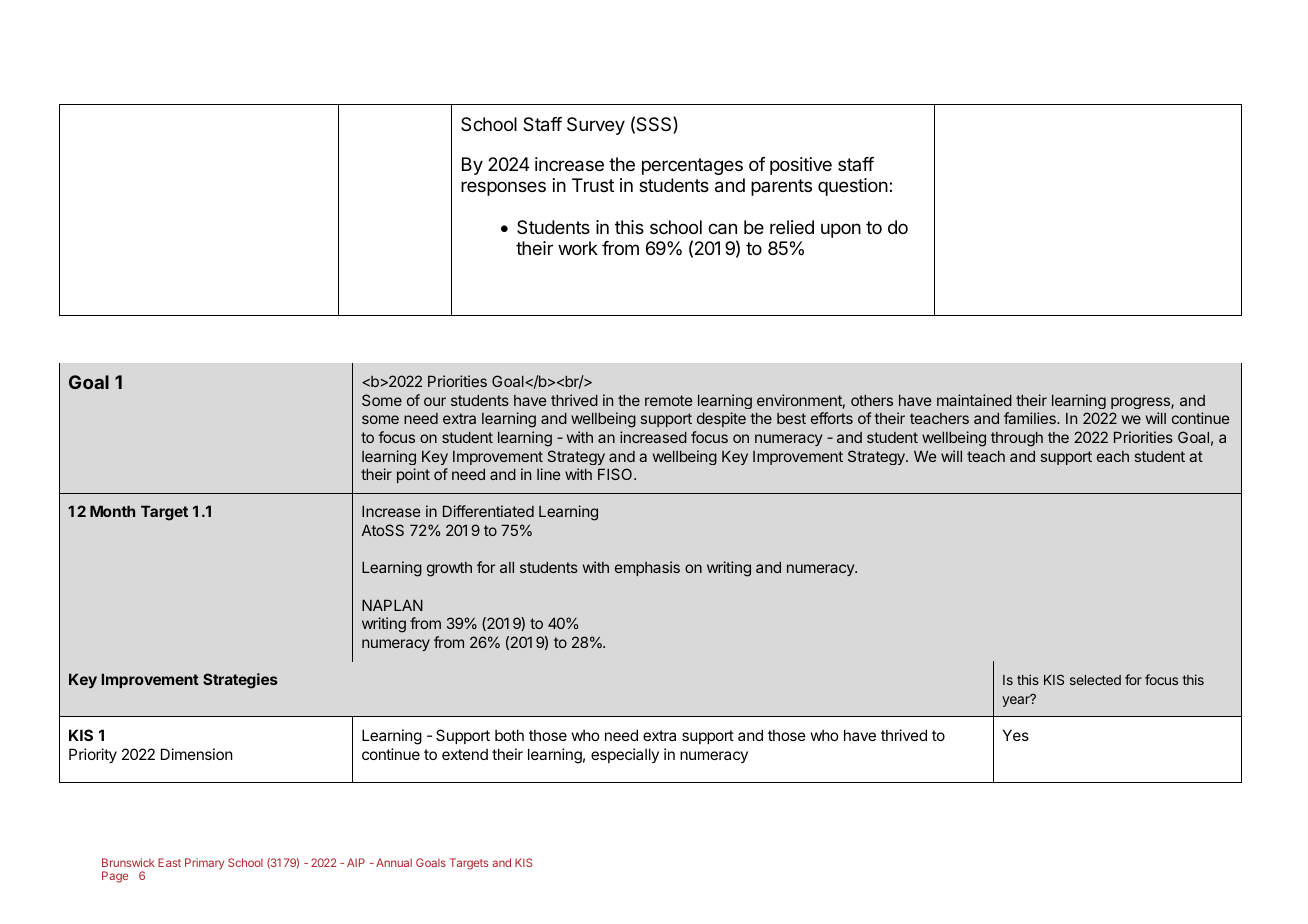  Describe the element at coordinates (853, 187) in the document. I see `question` at that location.
